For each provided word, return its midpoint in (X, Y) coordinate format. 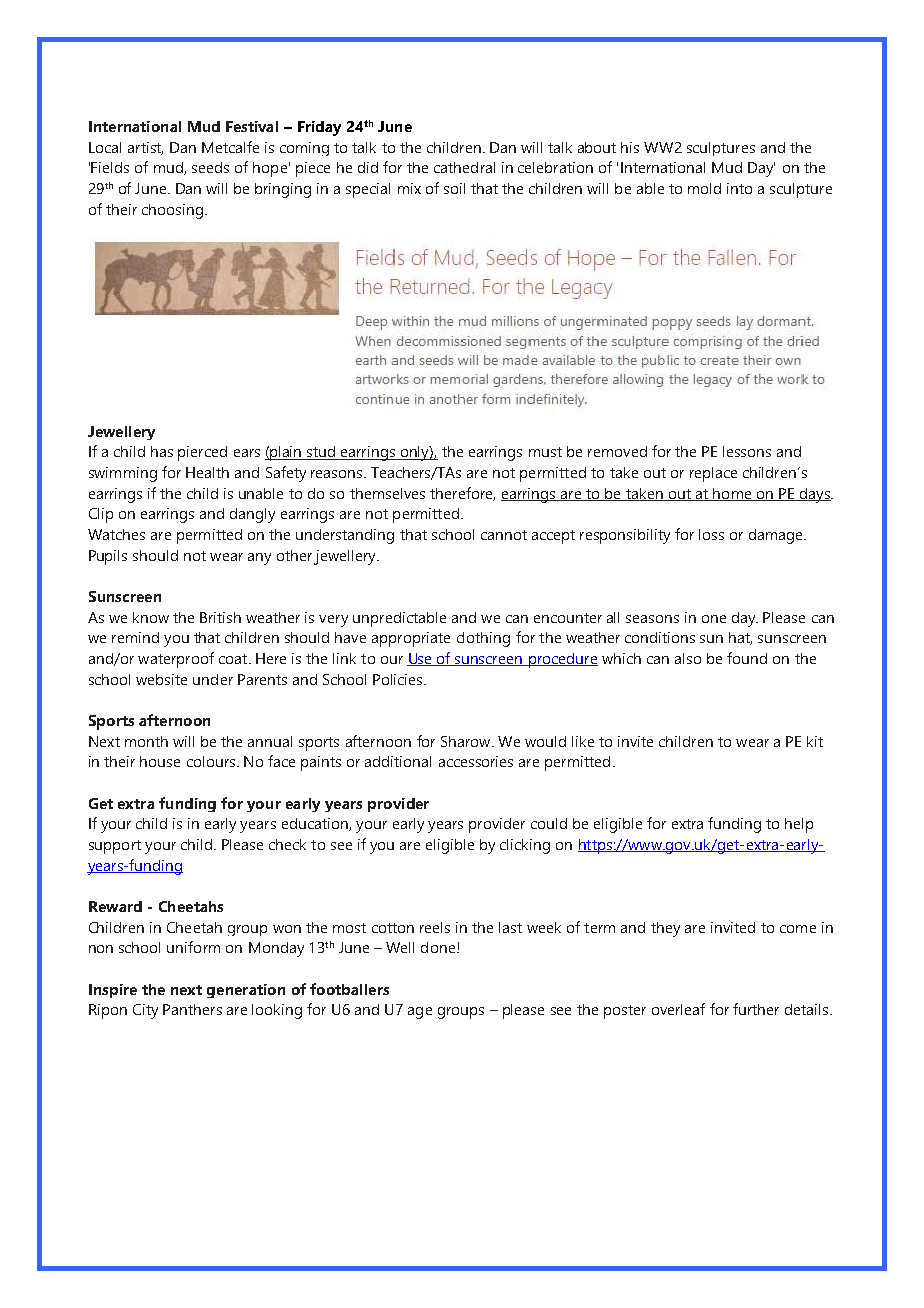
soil (454, 188)
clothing (483, 639)
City (145, 1011)
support (115, 847)
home (732, 494)
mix (409, 188)
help (799, 825)
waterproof (176, 660)
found (747, 658)
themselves (387, 493)
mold (704, 188)
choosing (172, 211)
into (739, 188)
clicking (525, 846)
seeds (210, 167)
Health (207, 472)
